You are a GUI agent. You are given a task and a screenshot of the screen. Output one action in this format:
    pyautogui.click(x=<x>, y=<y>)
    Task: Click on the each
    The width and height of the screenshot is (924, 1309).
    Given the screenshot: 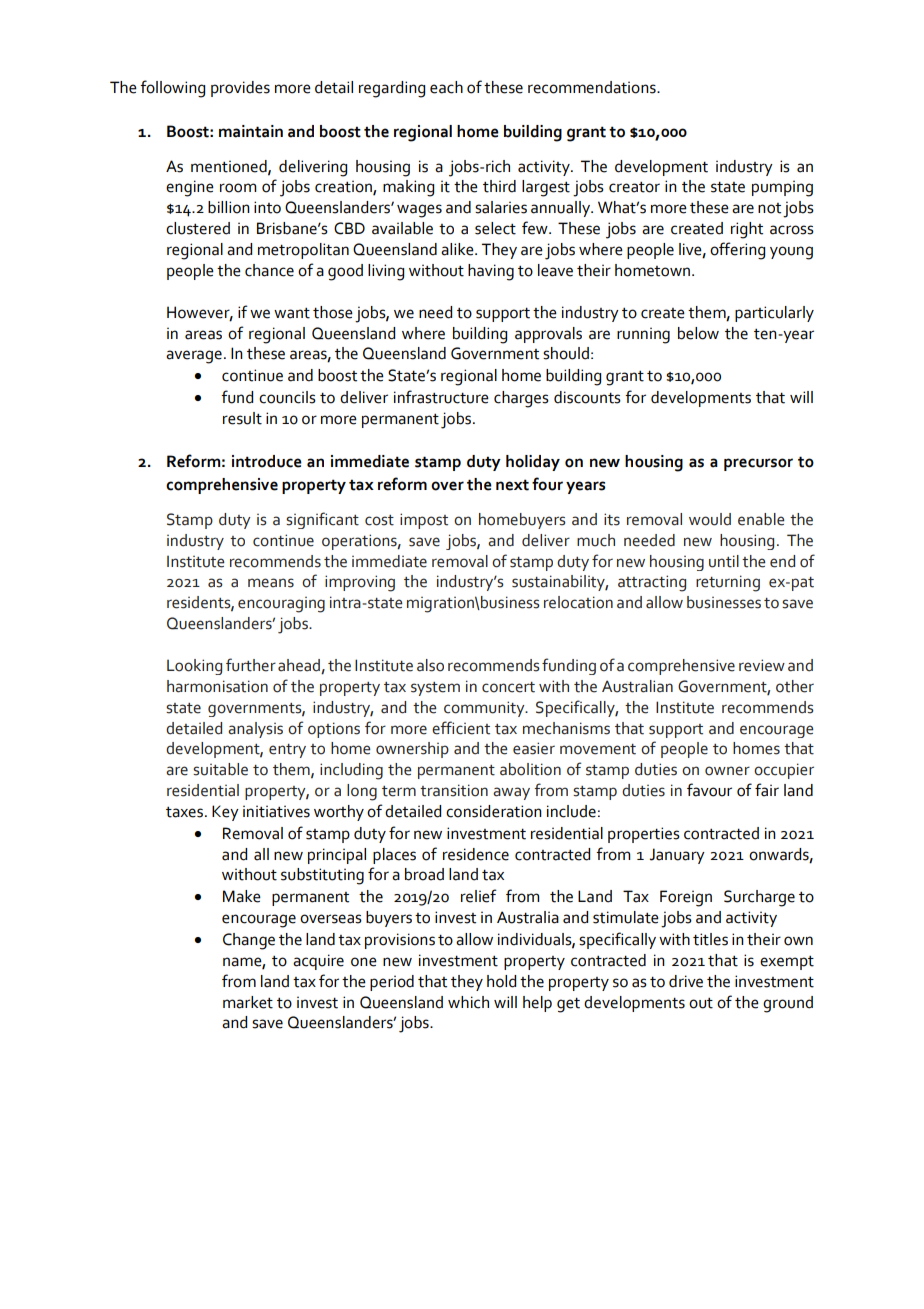 What is the action you would take?
    pyautogui.click(x=446, y=87)
